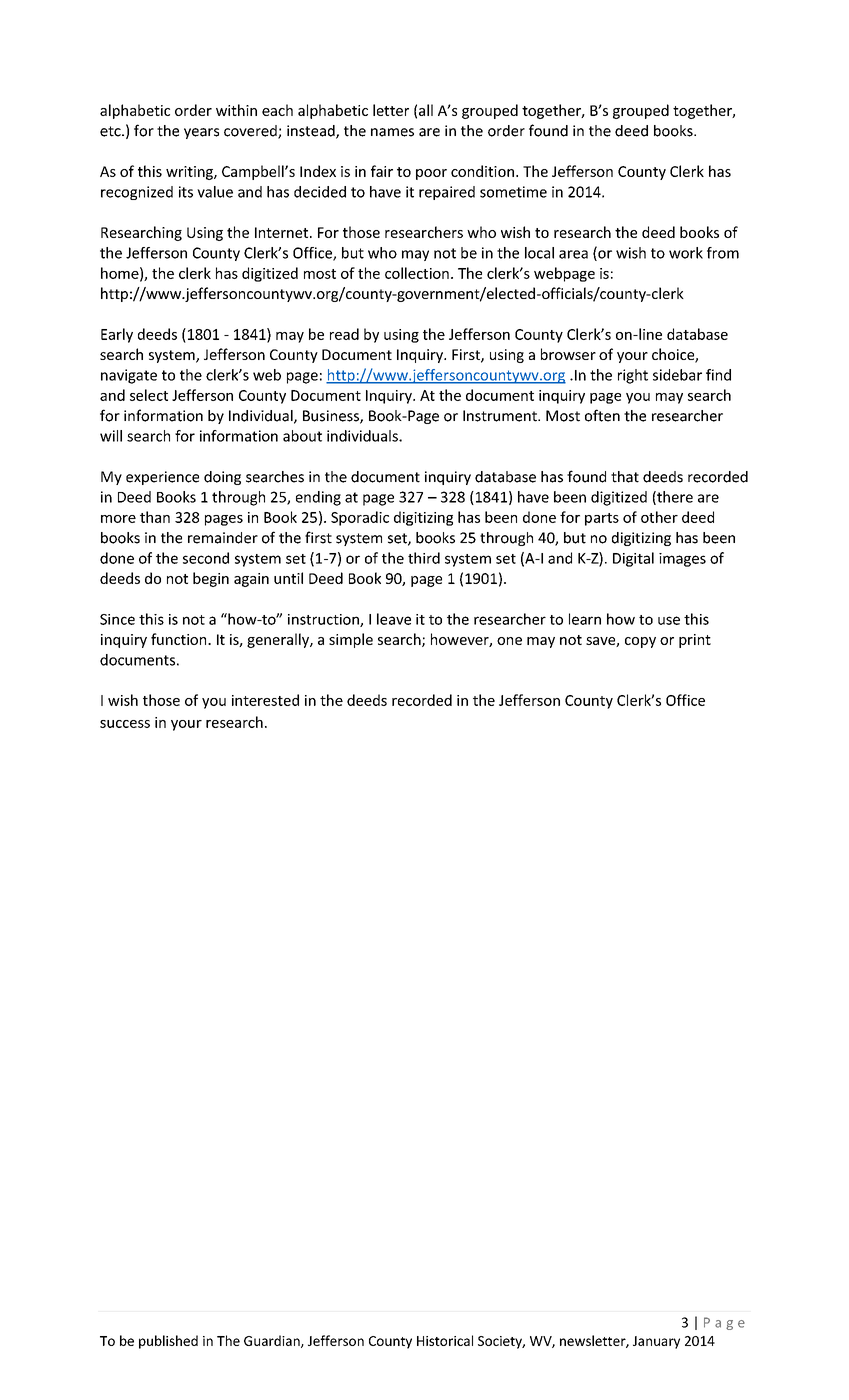 The height and width of the image is (1400, 849). What do you see at coordinates (265, 700) in the image?
I see `interested` at bounding box center [265, 700].
